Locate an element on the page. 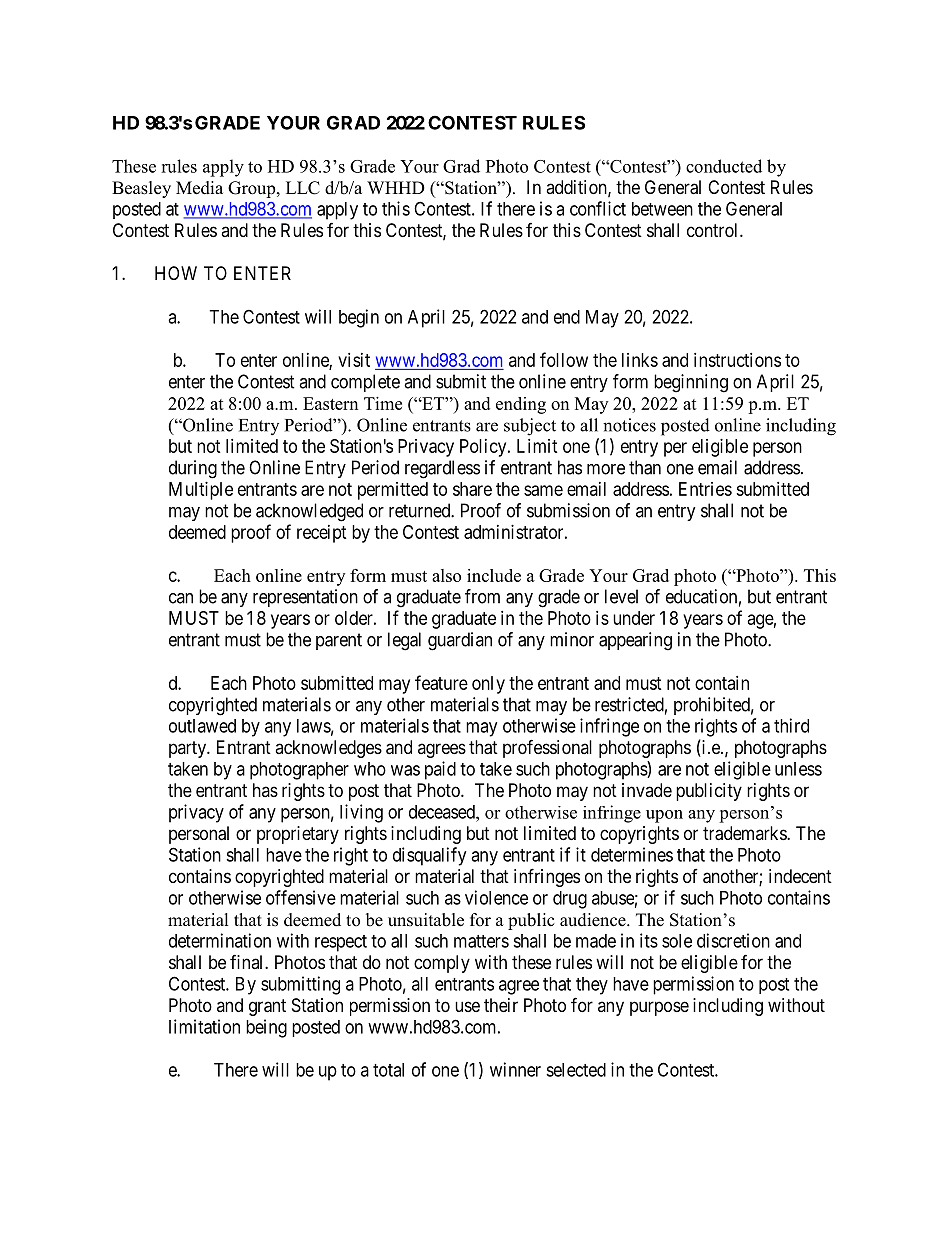 The width and height of the image is (952, 1233). being is located at coordinates (266, 1028).
